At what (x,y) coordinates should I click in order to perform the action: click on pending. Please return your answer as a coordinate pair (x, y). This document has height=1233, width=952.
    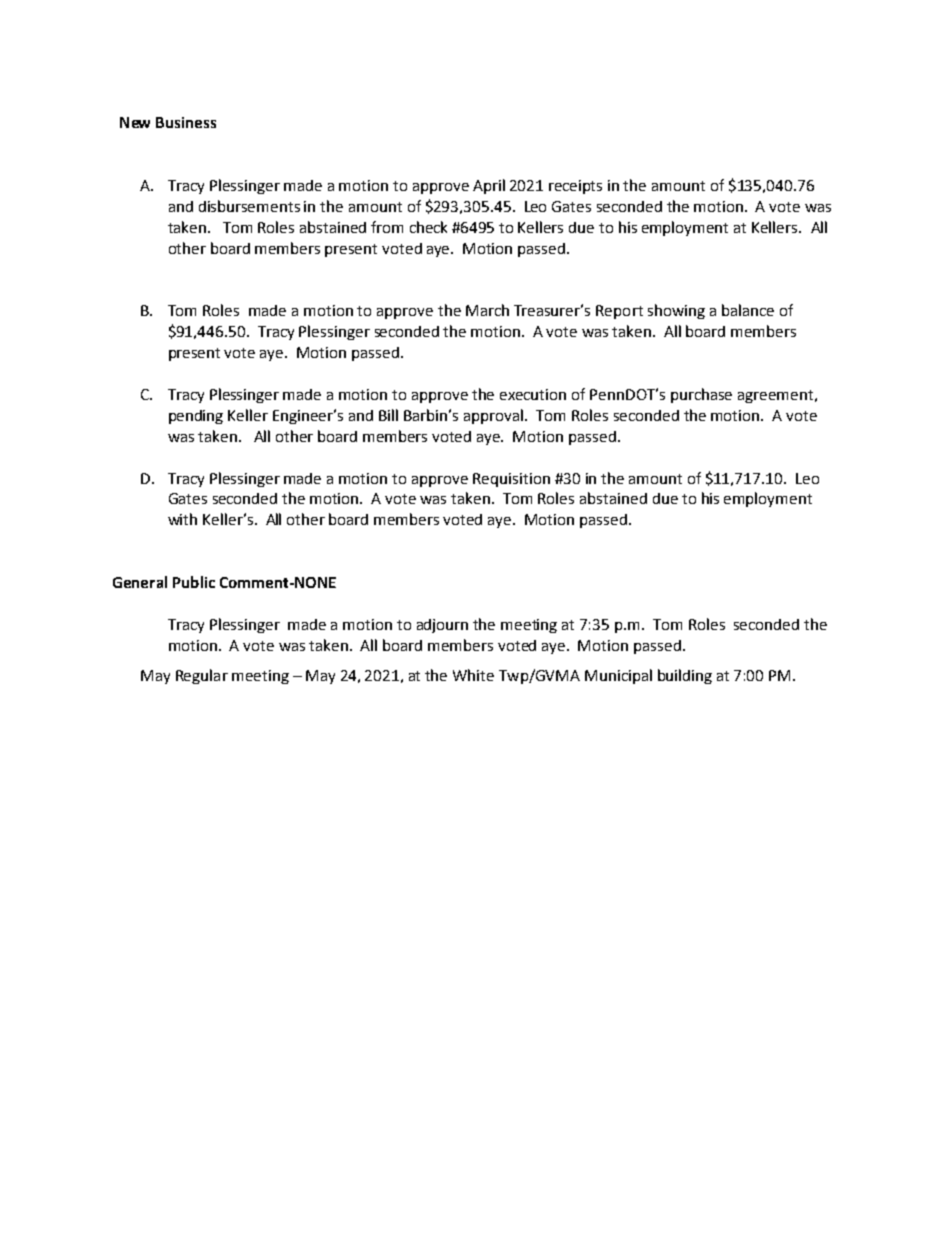
    Looking at the image, I should click on (196, 417).
